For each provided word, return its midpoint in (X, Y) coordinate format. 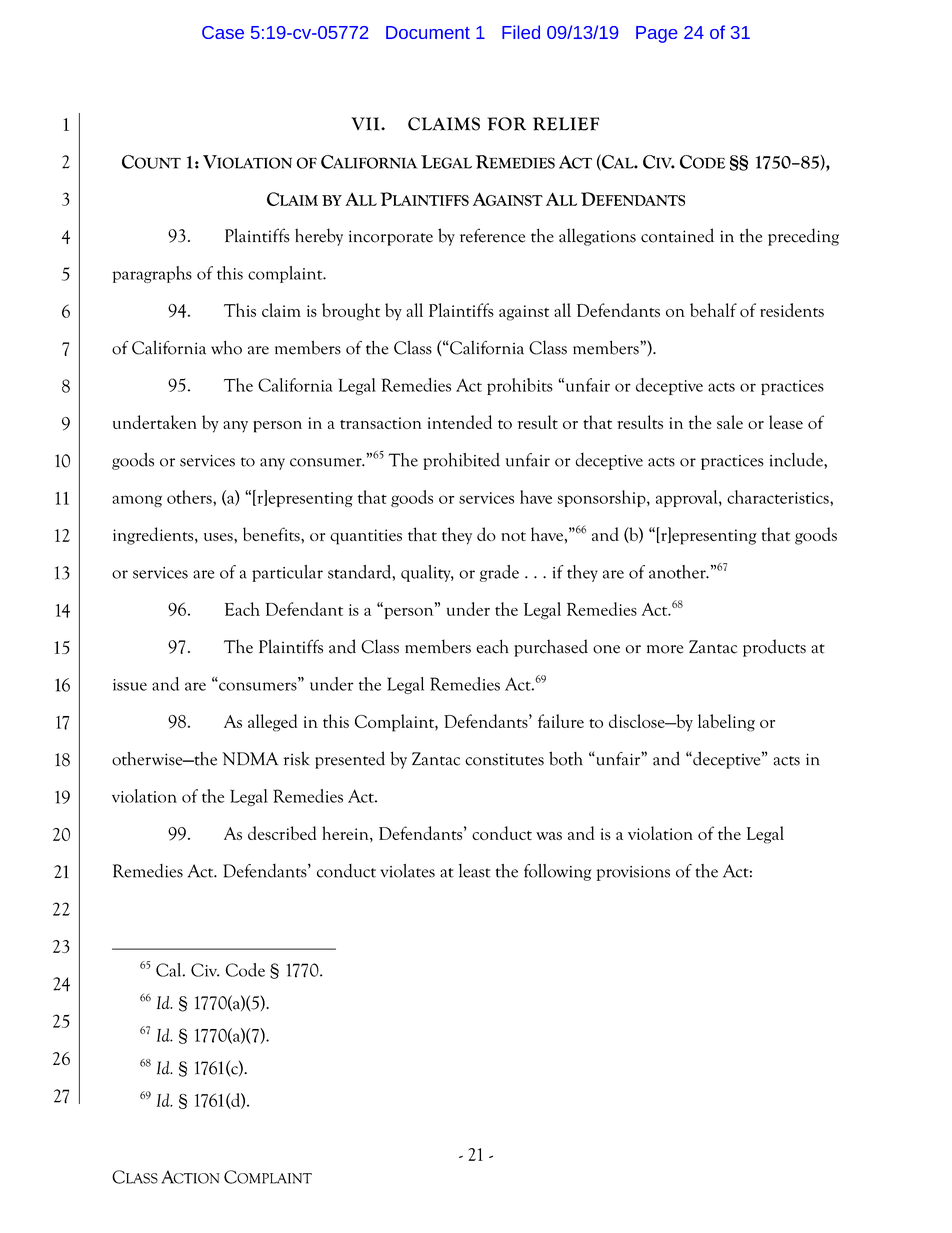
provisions (633, 873)
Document (428, 32)
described (282, 833)
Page (656, 34)
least (475, 871)
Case (223, 32)
